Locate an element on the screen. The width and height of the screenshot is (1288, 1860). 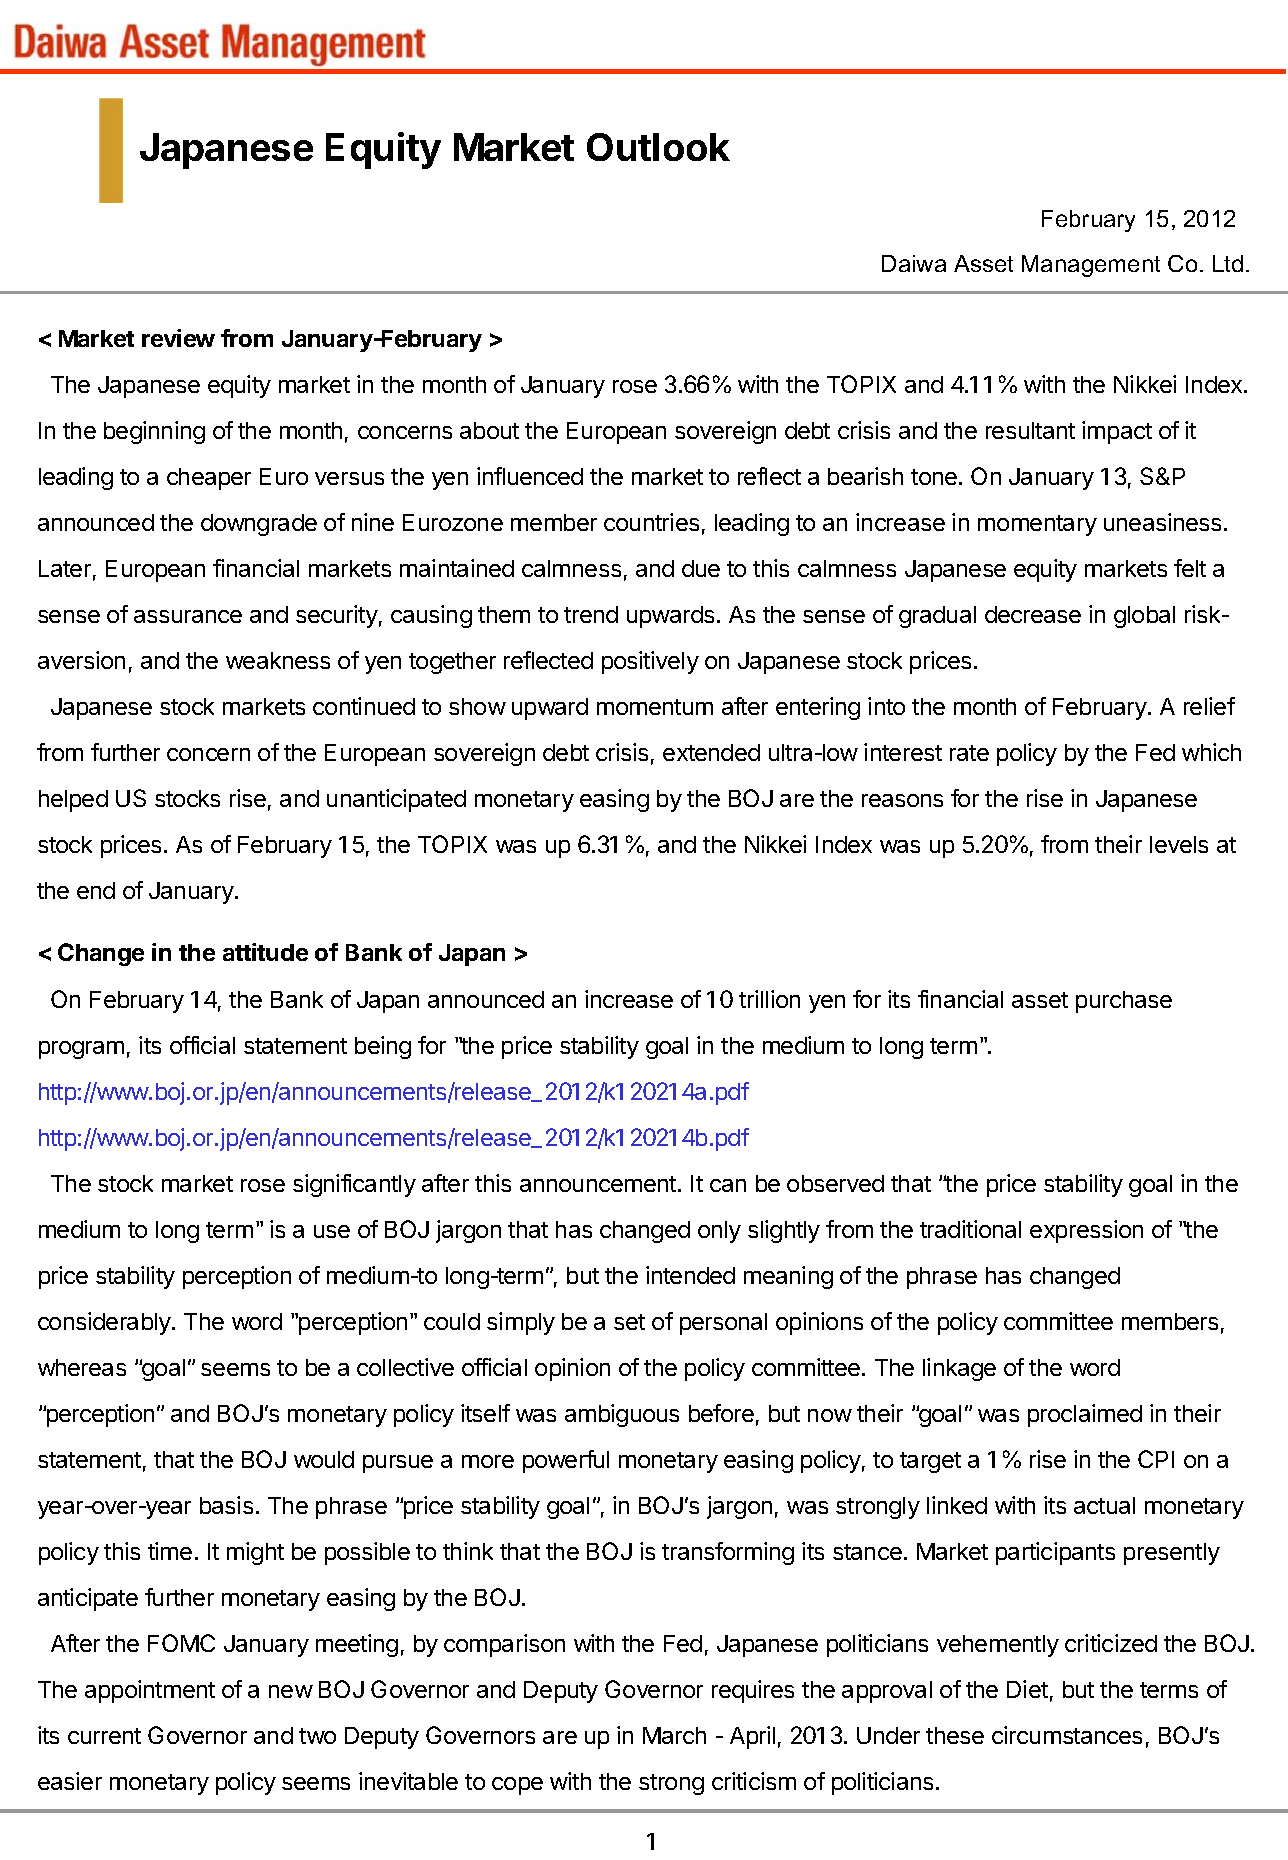
purchase is located at coordinates (1124, 1002).
